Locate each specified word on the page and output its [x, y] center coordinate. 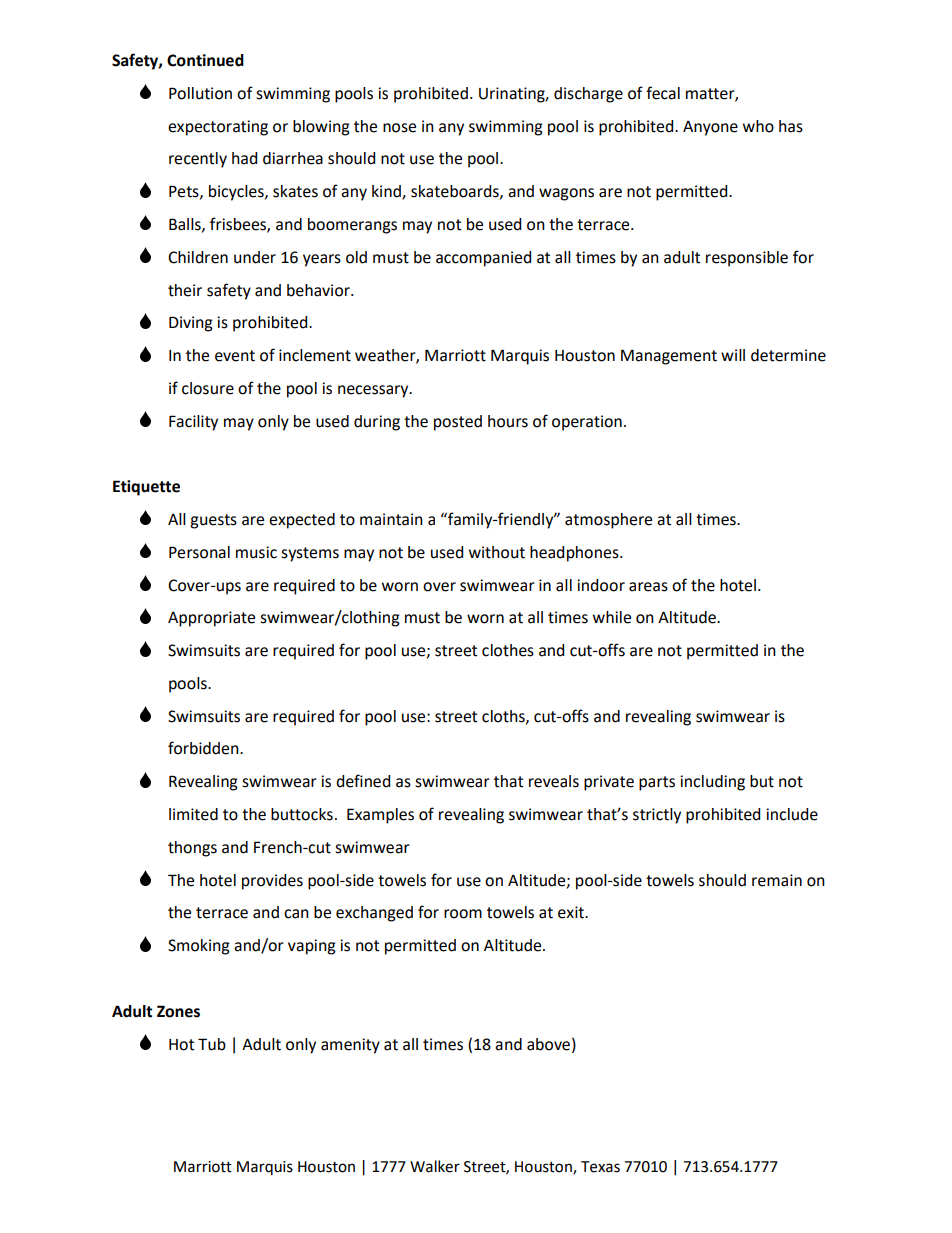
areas [648, 587]
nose [399, 128]
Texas [600, 1167]
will [733, 355]
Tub [212, 1044]
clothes [508, 650]
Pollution [200, 93]
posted [458, 423]
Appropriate [211, 619]
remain [777, 880]
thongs [192, 849]
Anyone [710, 128]
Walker [435, 1166]
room [463, 914]
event [235, 356]
